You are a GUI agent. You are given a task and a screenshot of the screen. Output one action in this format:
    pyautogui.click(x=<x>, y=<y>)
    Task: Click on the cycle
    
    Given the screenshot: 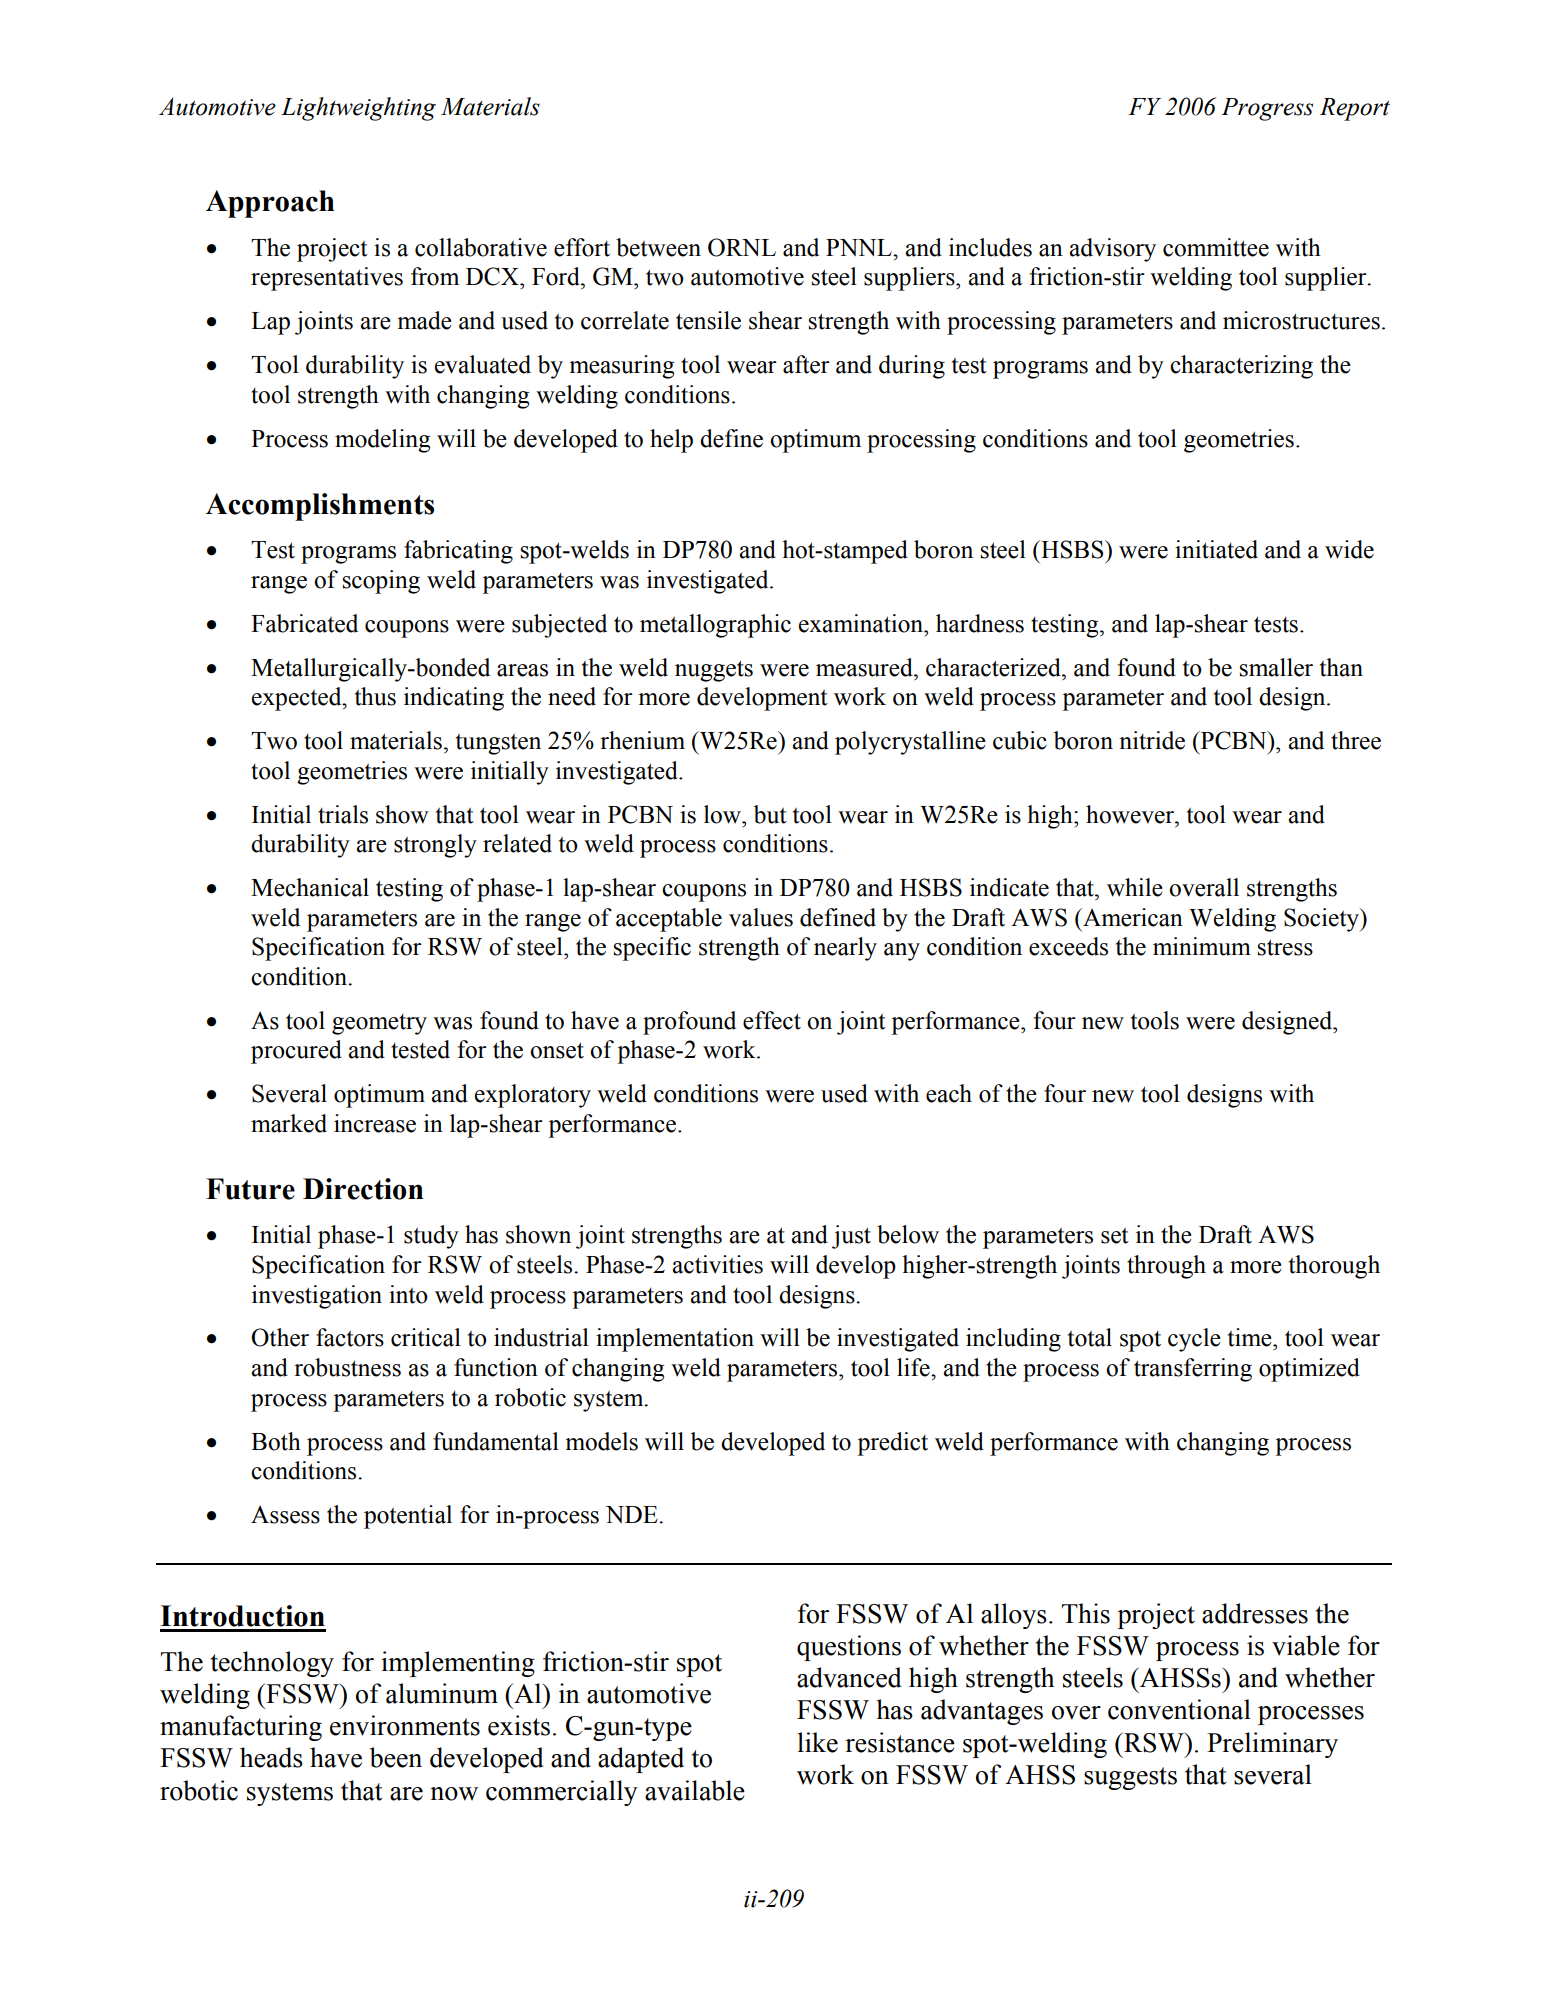 What is the action you would take?
    pyautogui.click(x=1194, y=1340)
